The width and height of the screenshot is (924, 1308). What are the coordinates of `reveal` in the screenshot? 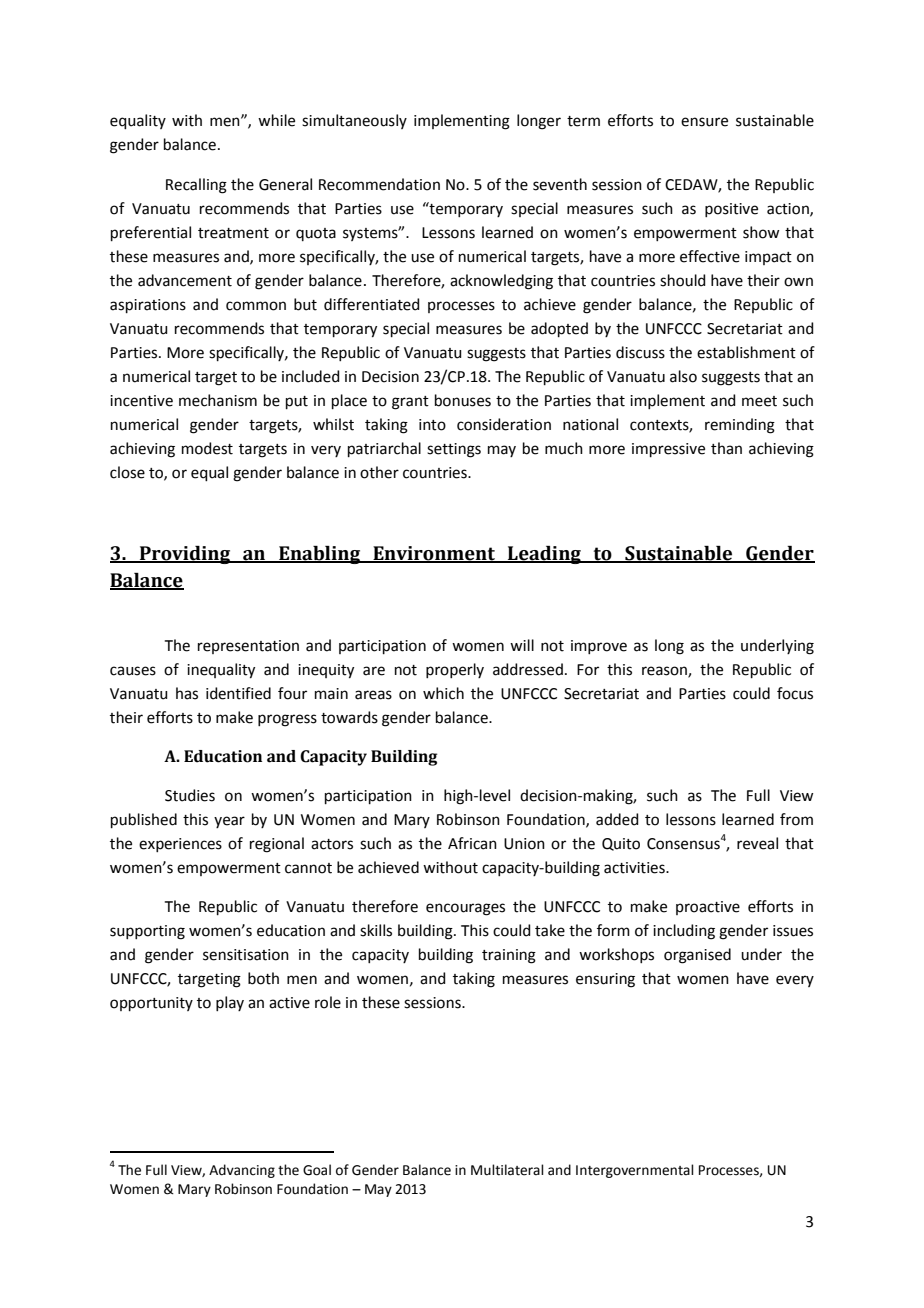 It's located at (757, 843).
